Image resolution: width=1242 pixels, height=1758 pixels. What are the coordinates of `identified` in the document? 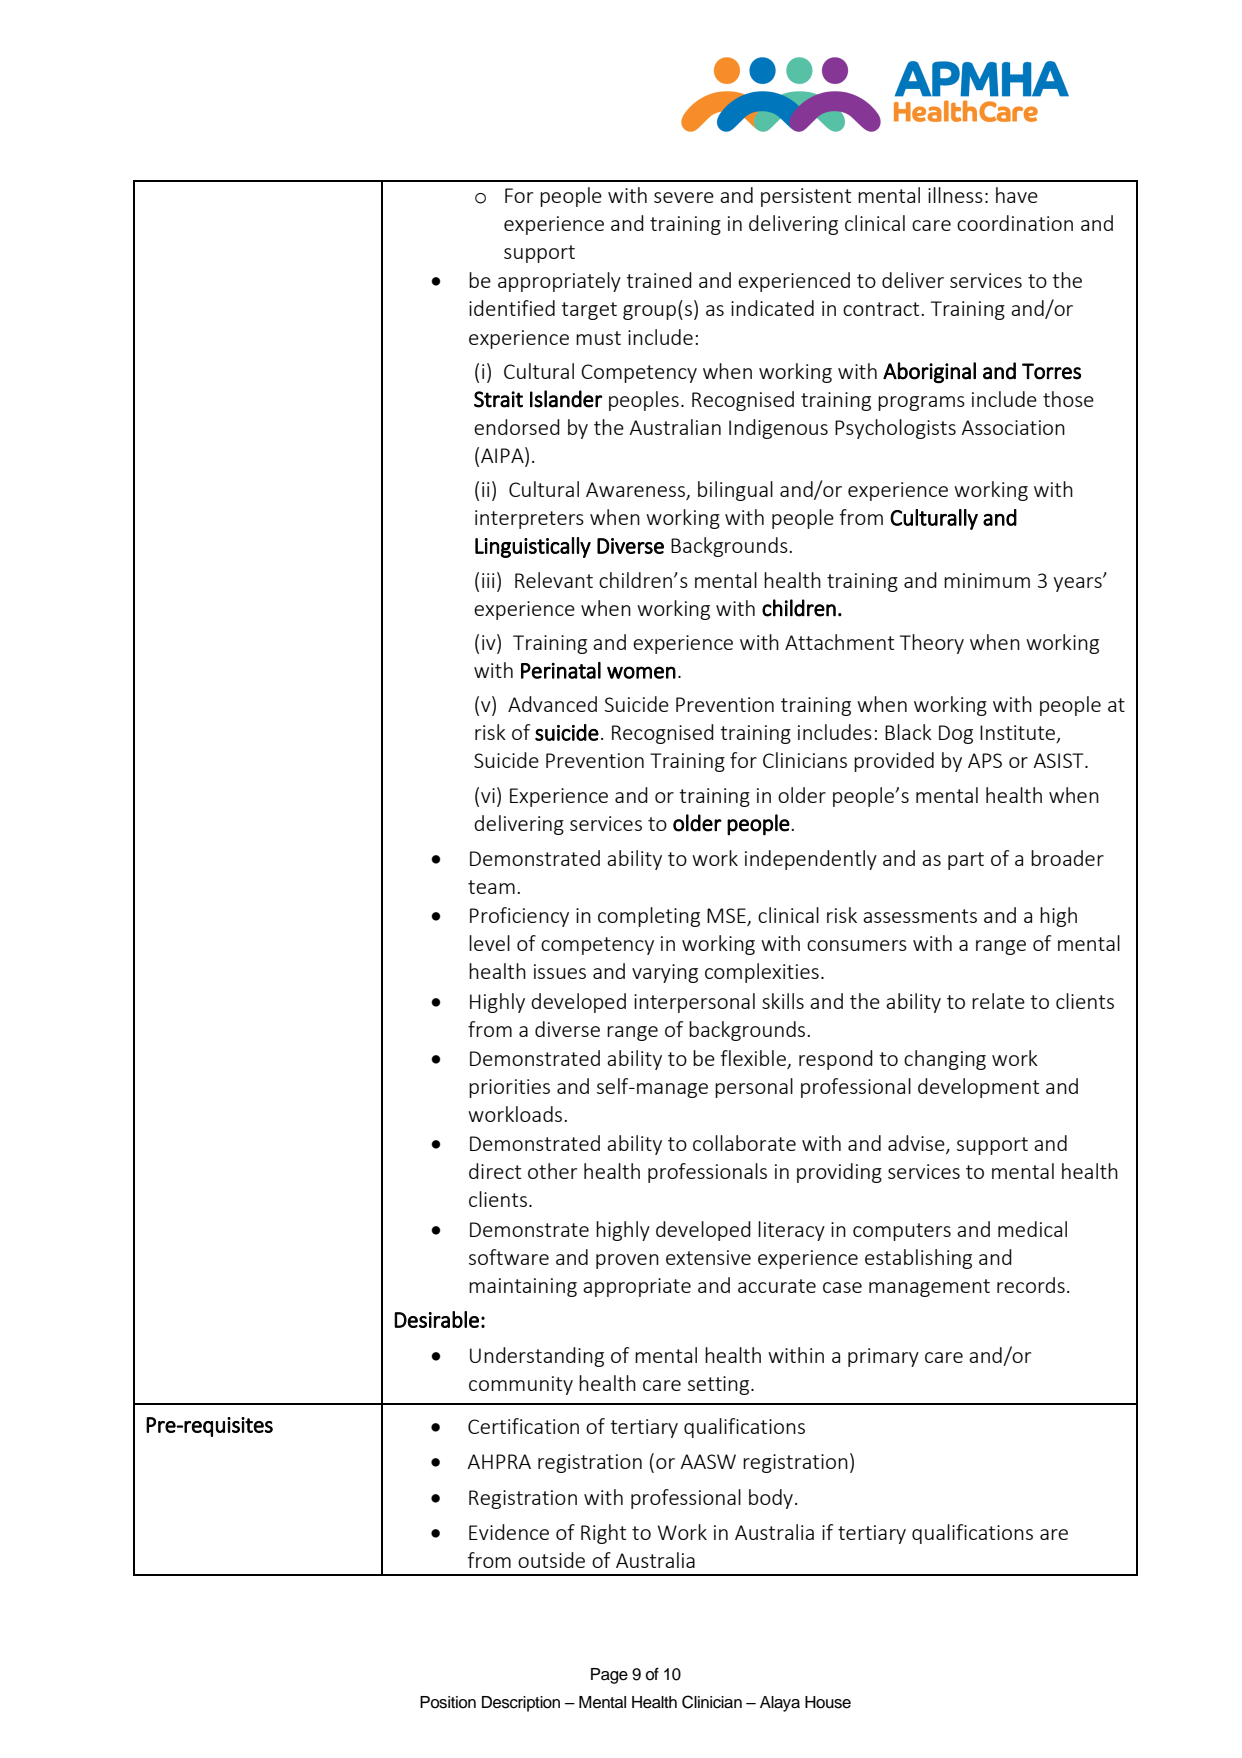 It's located at (512, 308).
